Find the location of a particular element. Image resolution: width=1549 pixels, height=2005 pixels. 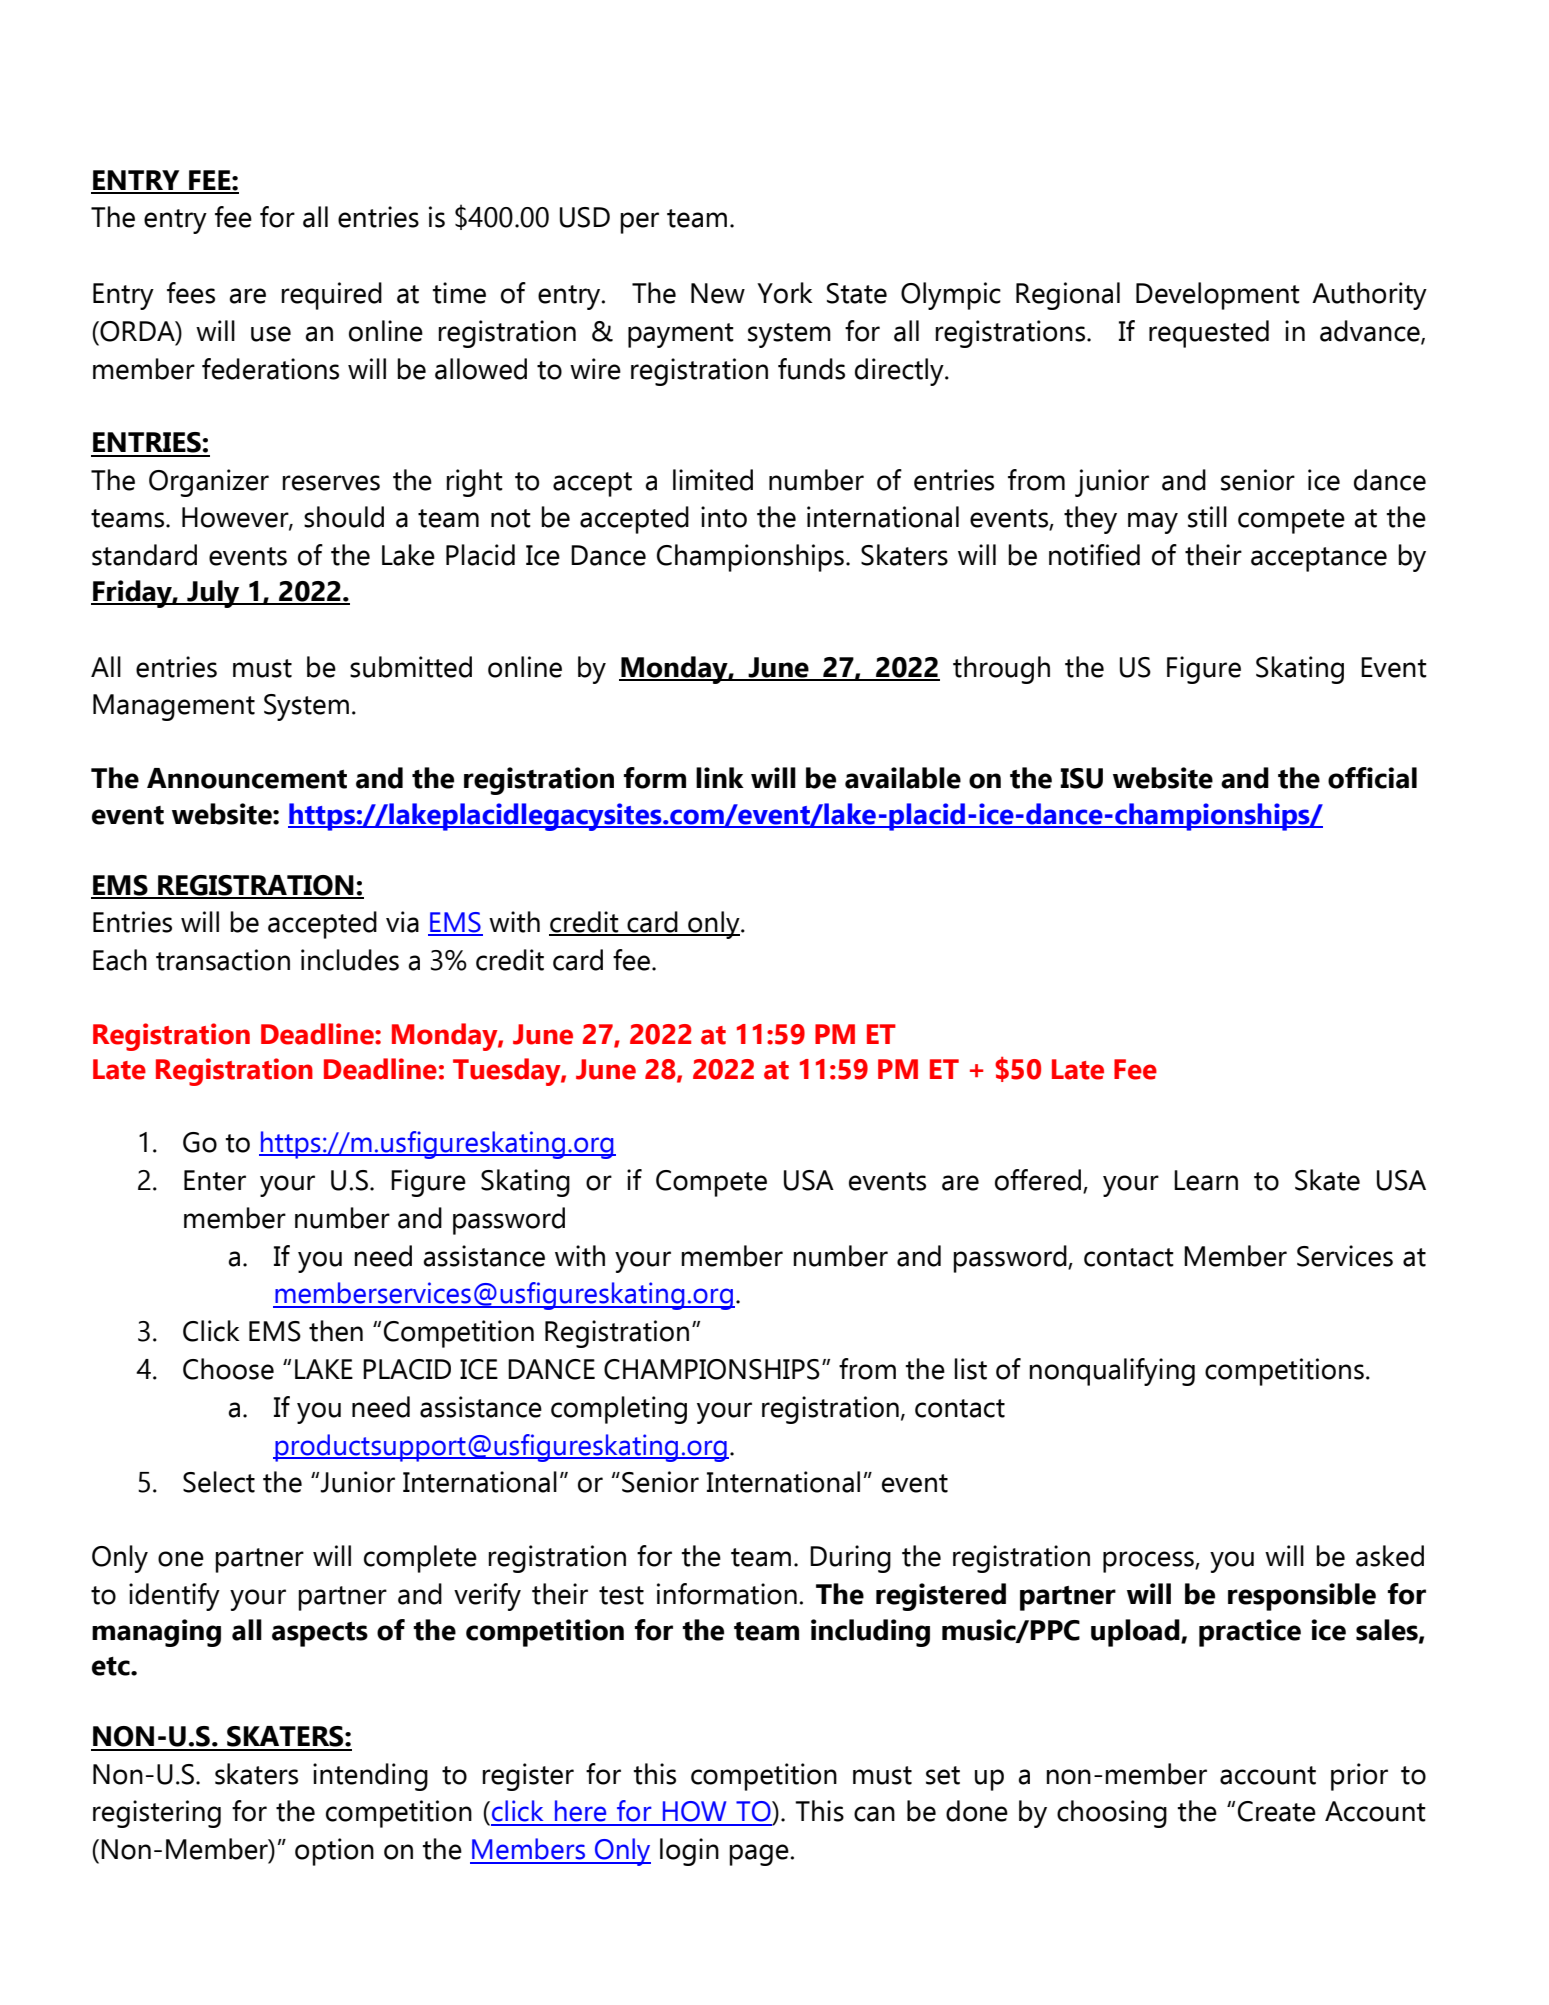

New is located at coordinates (718, 293).
